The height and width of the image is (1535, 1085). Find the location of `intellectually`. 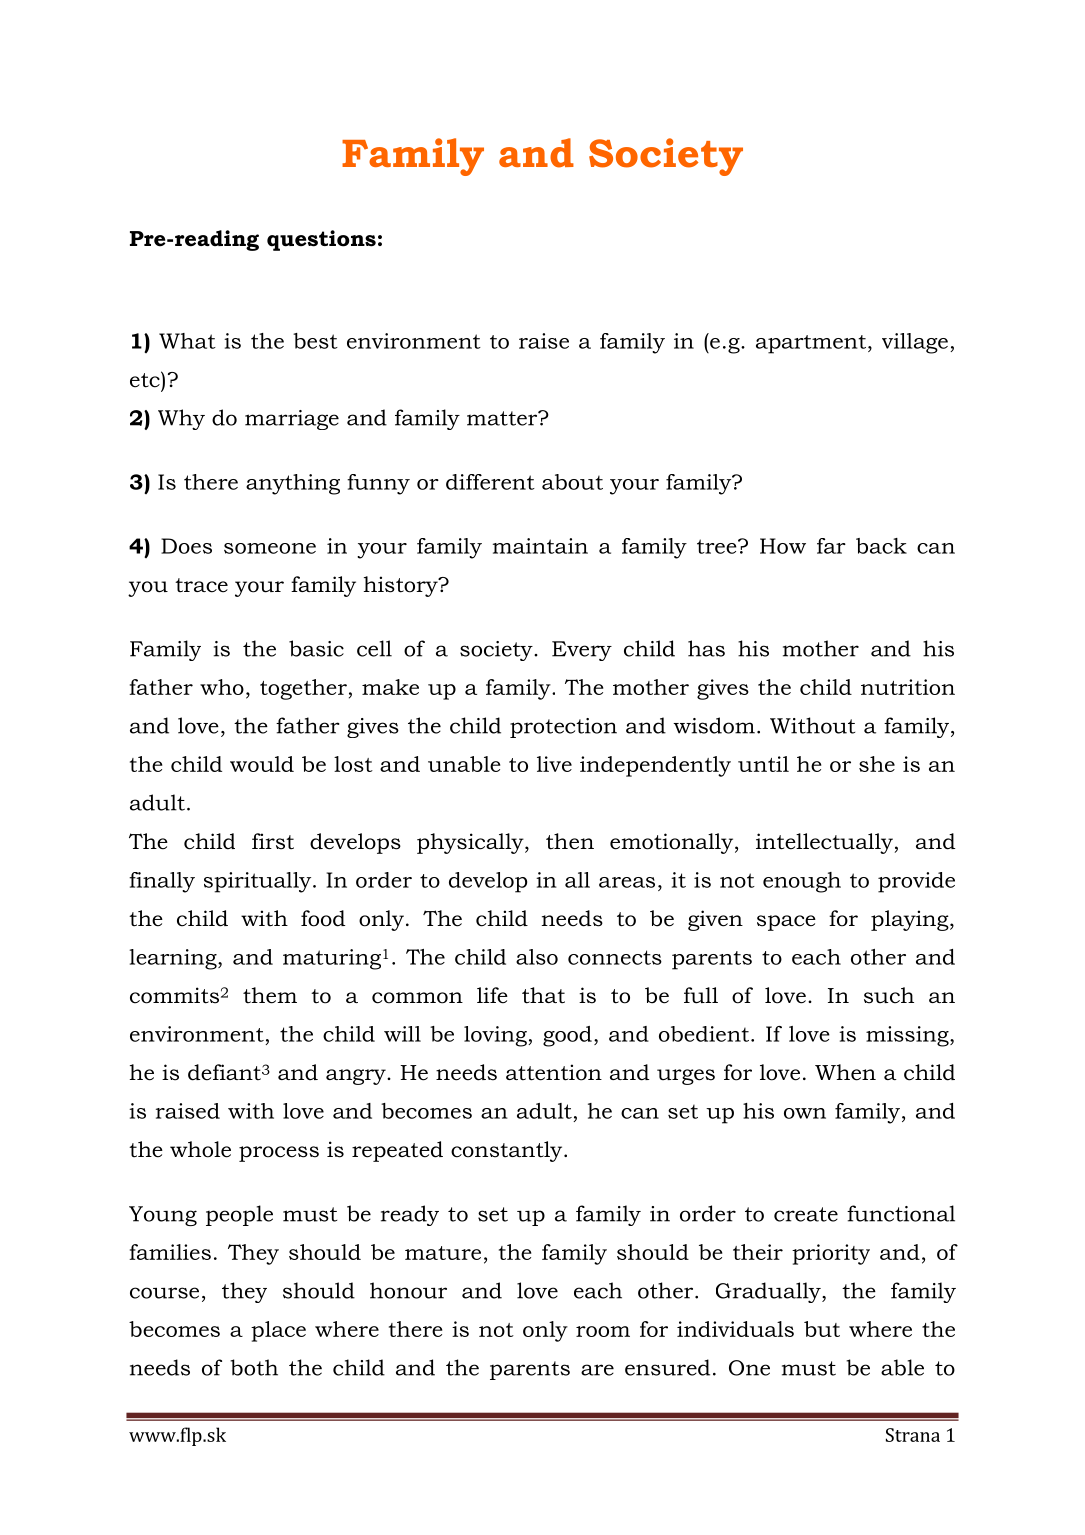

intellectually is located at coordinates (825, 843).
